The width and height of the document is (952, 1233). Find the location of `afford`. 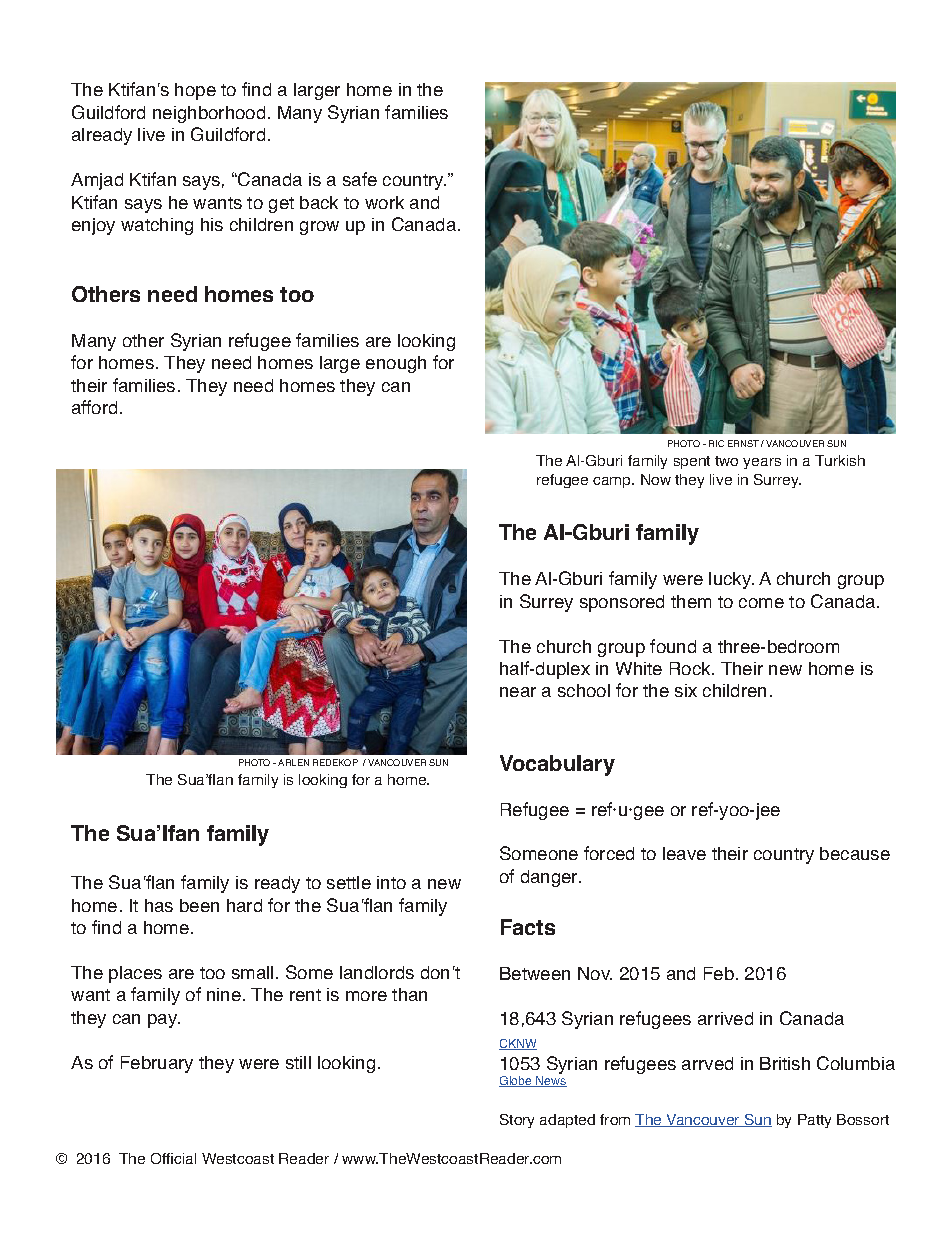

afford is located at coordinates (94, 407).
